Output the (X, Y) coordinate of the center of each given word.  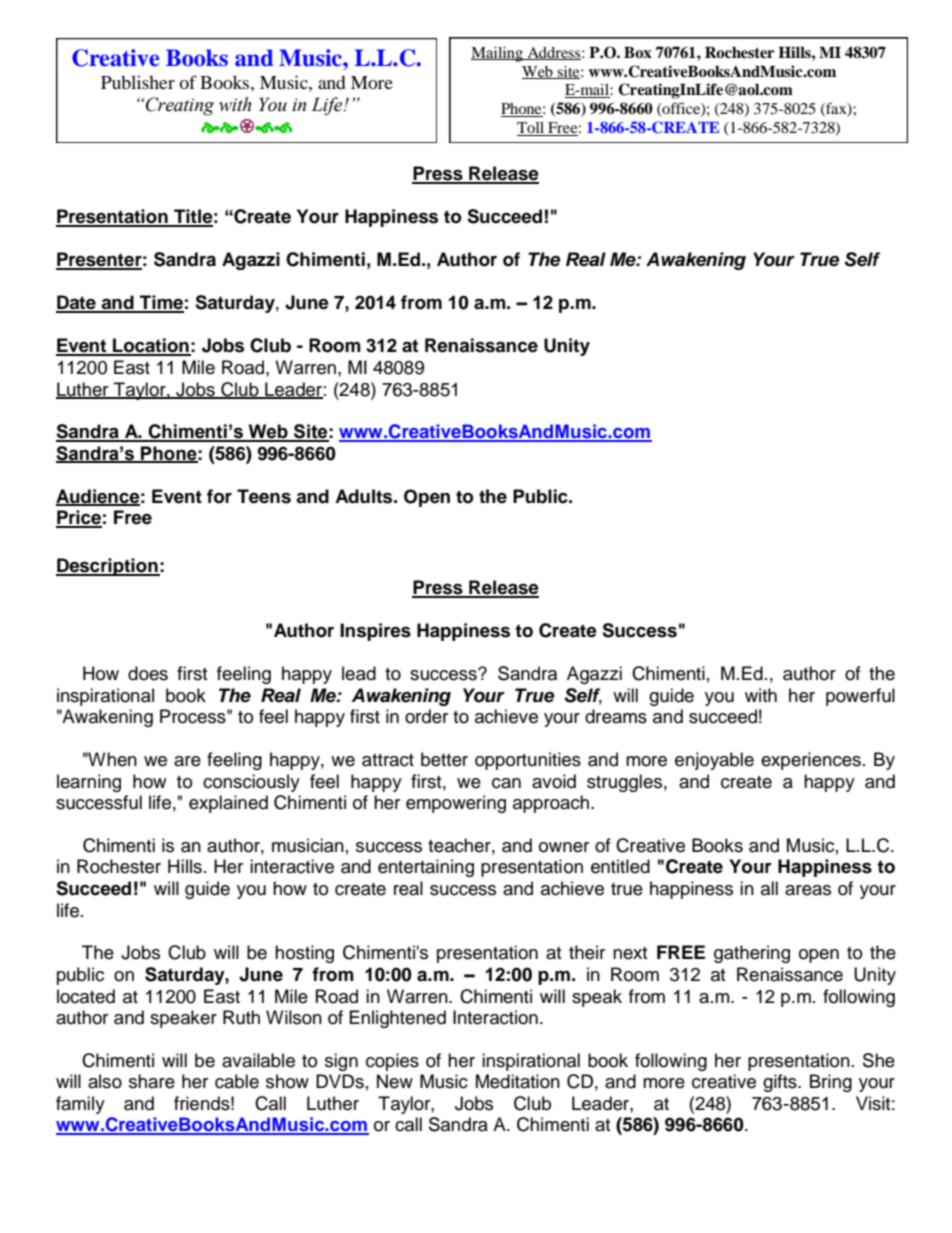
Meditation (518, 1081)
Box (638, 53)
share (152, 1081)
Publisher (138, 82)
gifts (781, 1083)
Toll (532, 129)
